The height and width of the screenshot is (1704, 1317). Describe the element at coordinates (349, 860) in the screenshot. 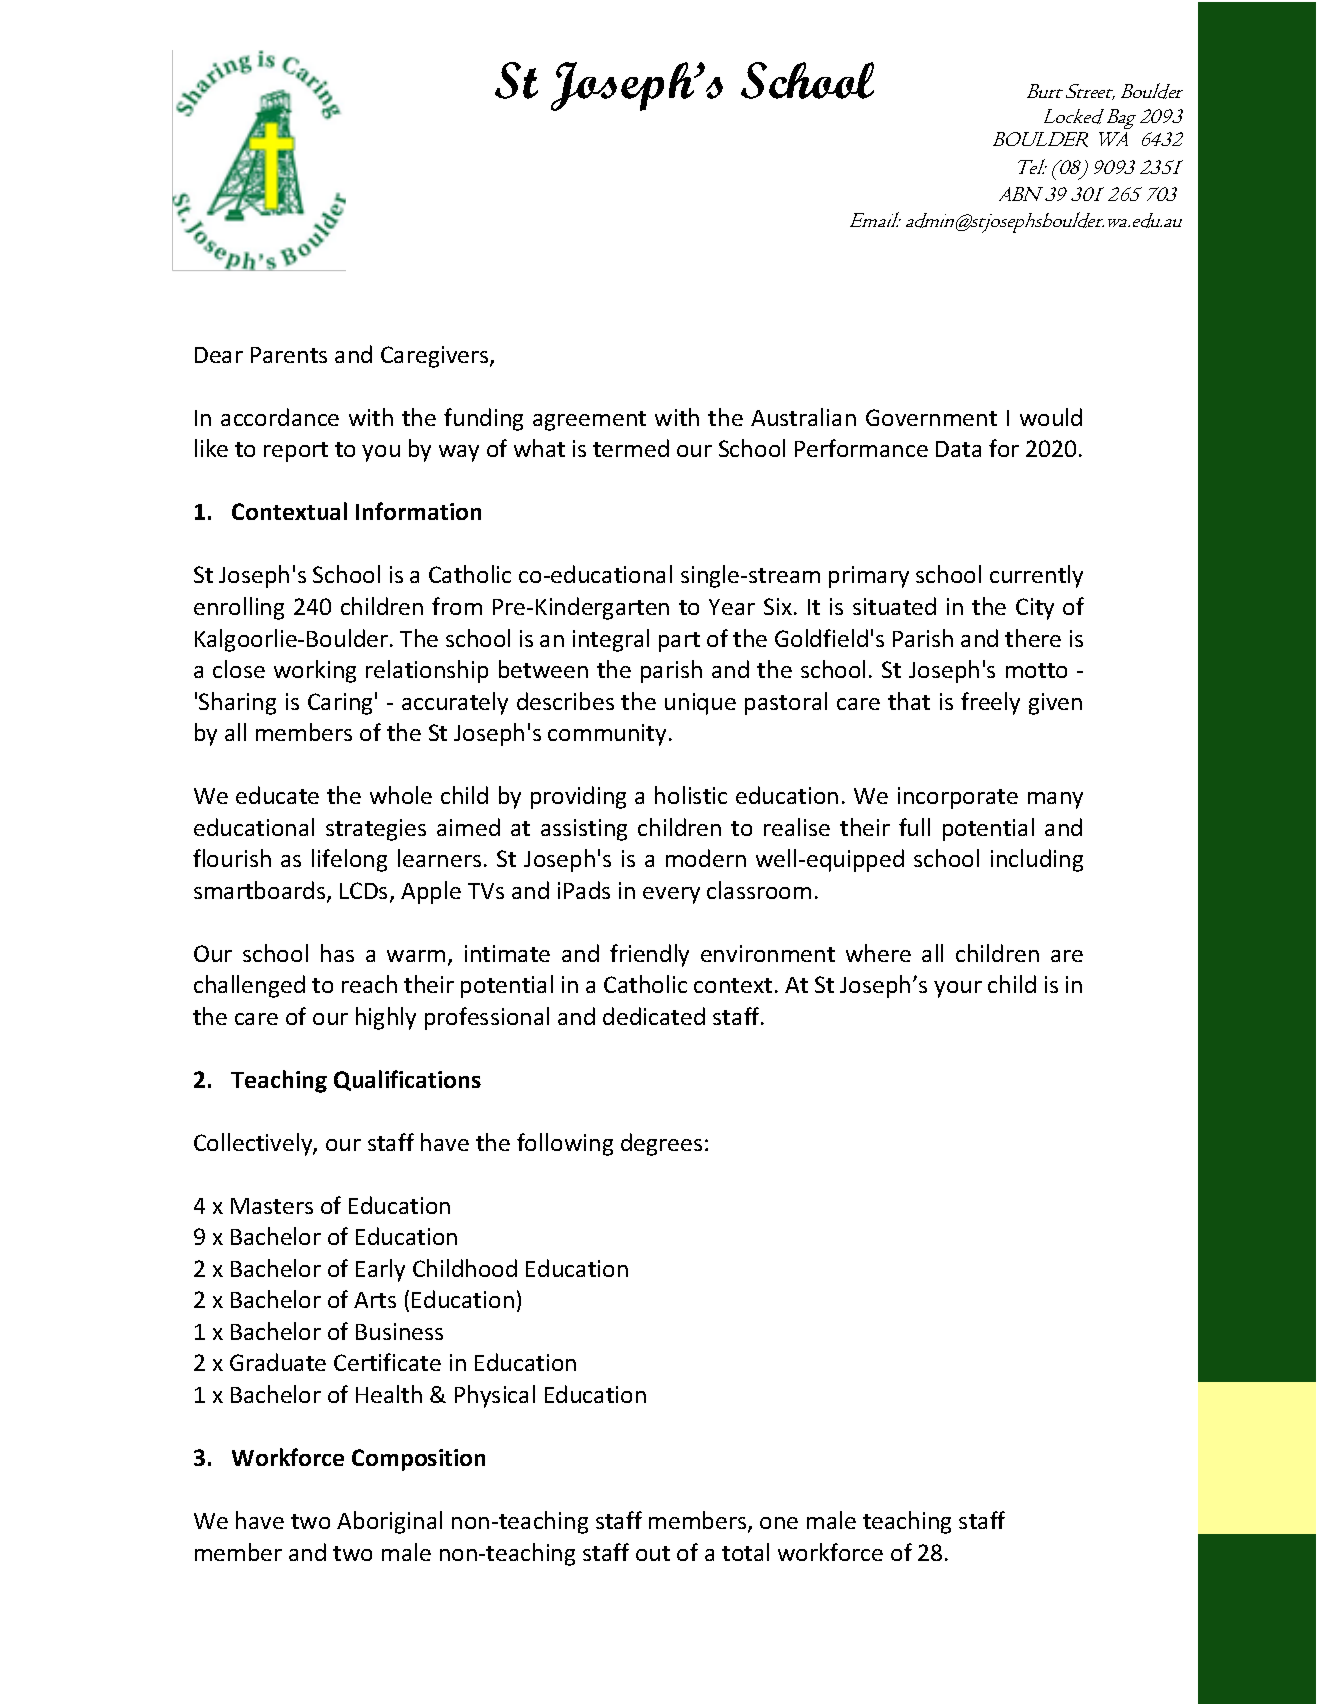

I see `lifelong` at that location.
